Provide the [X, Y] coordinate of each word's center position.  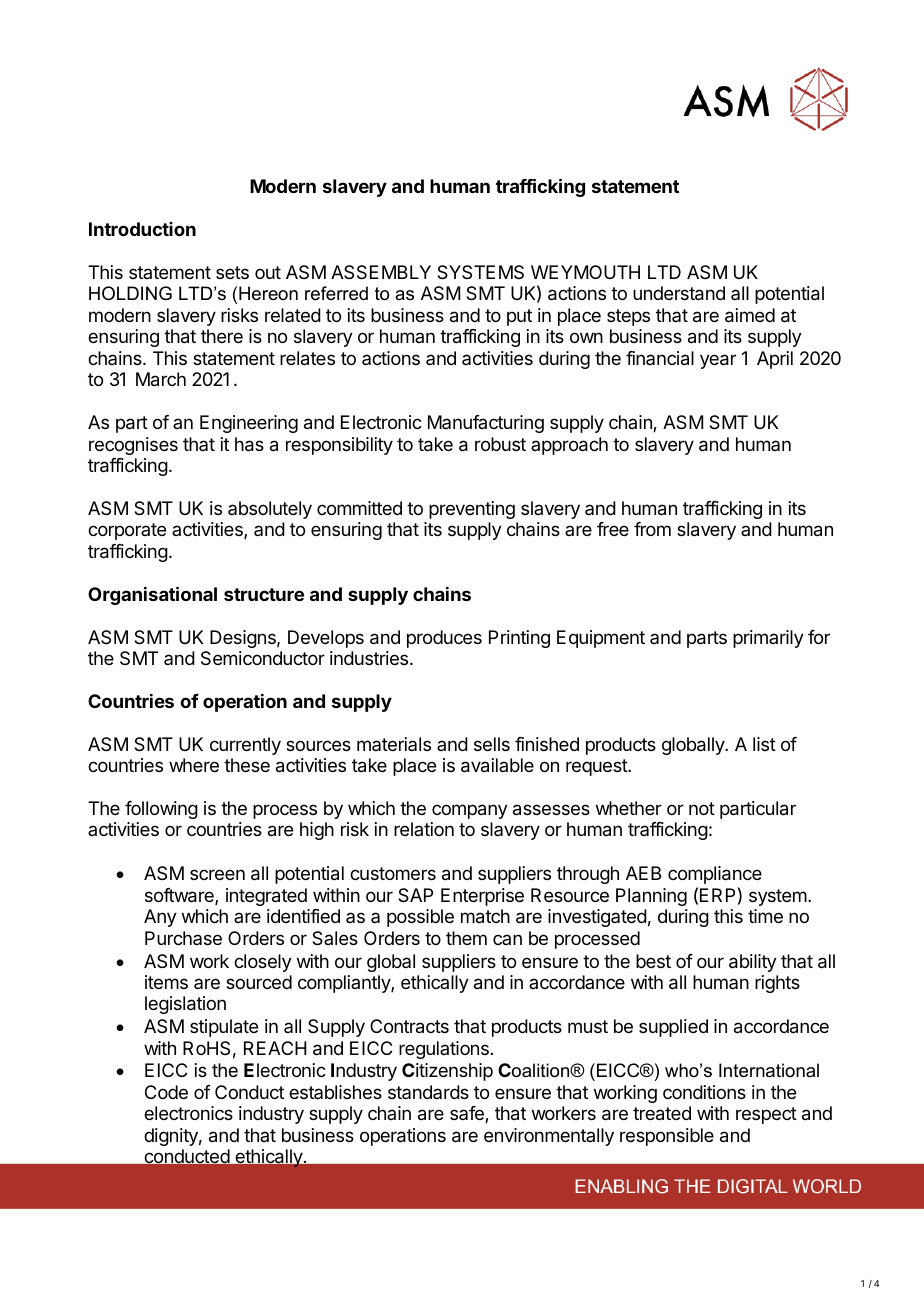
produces [444, 639]
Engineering [249, 424]
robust [500, 444]
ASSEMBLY [381, 272]
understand [679, 293]
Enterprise [482, 897]
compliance [715, 875]
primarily [768, 639]
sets [232, 272]
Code [166, 1092]
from [652, 529]
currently [245, 746]
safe [468, 1114]
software [180, 896]
